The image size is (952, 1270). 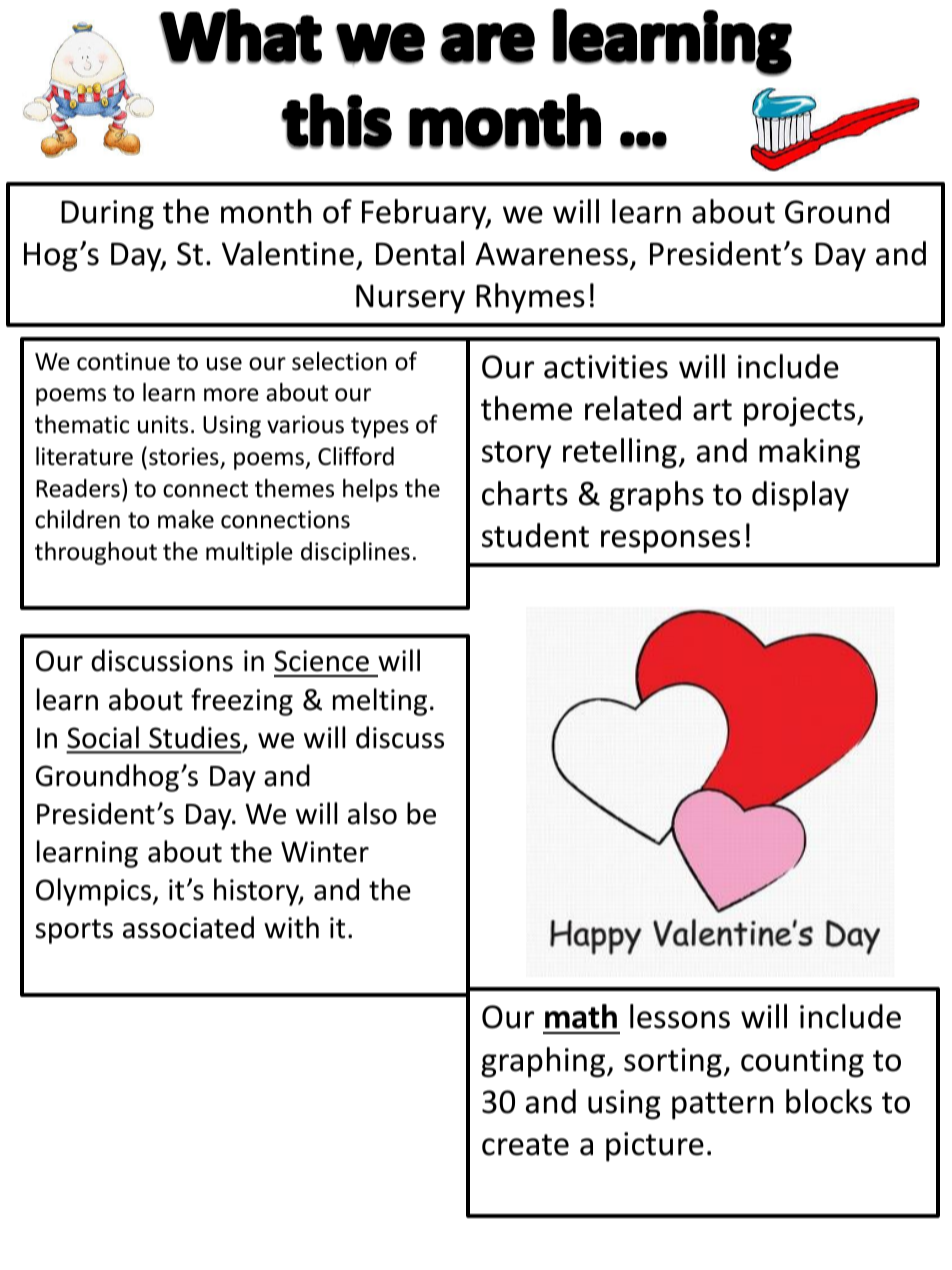 I want to click on student, so click(x=535, y=535).
